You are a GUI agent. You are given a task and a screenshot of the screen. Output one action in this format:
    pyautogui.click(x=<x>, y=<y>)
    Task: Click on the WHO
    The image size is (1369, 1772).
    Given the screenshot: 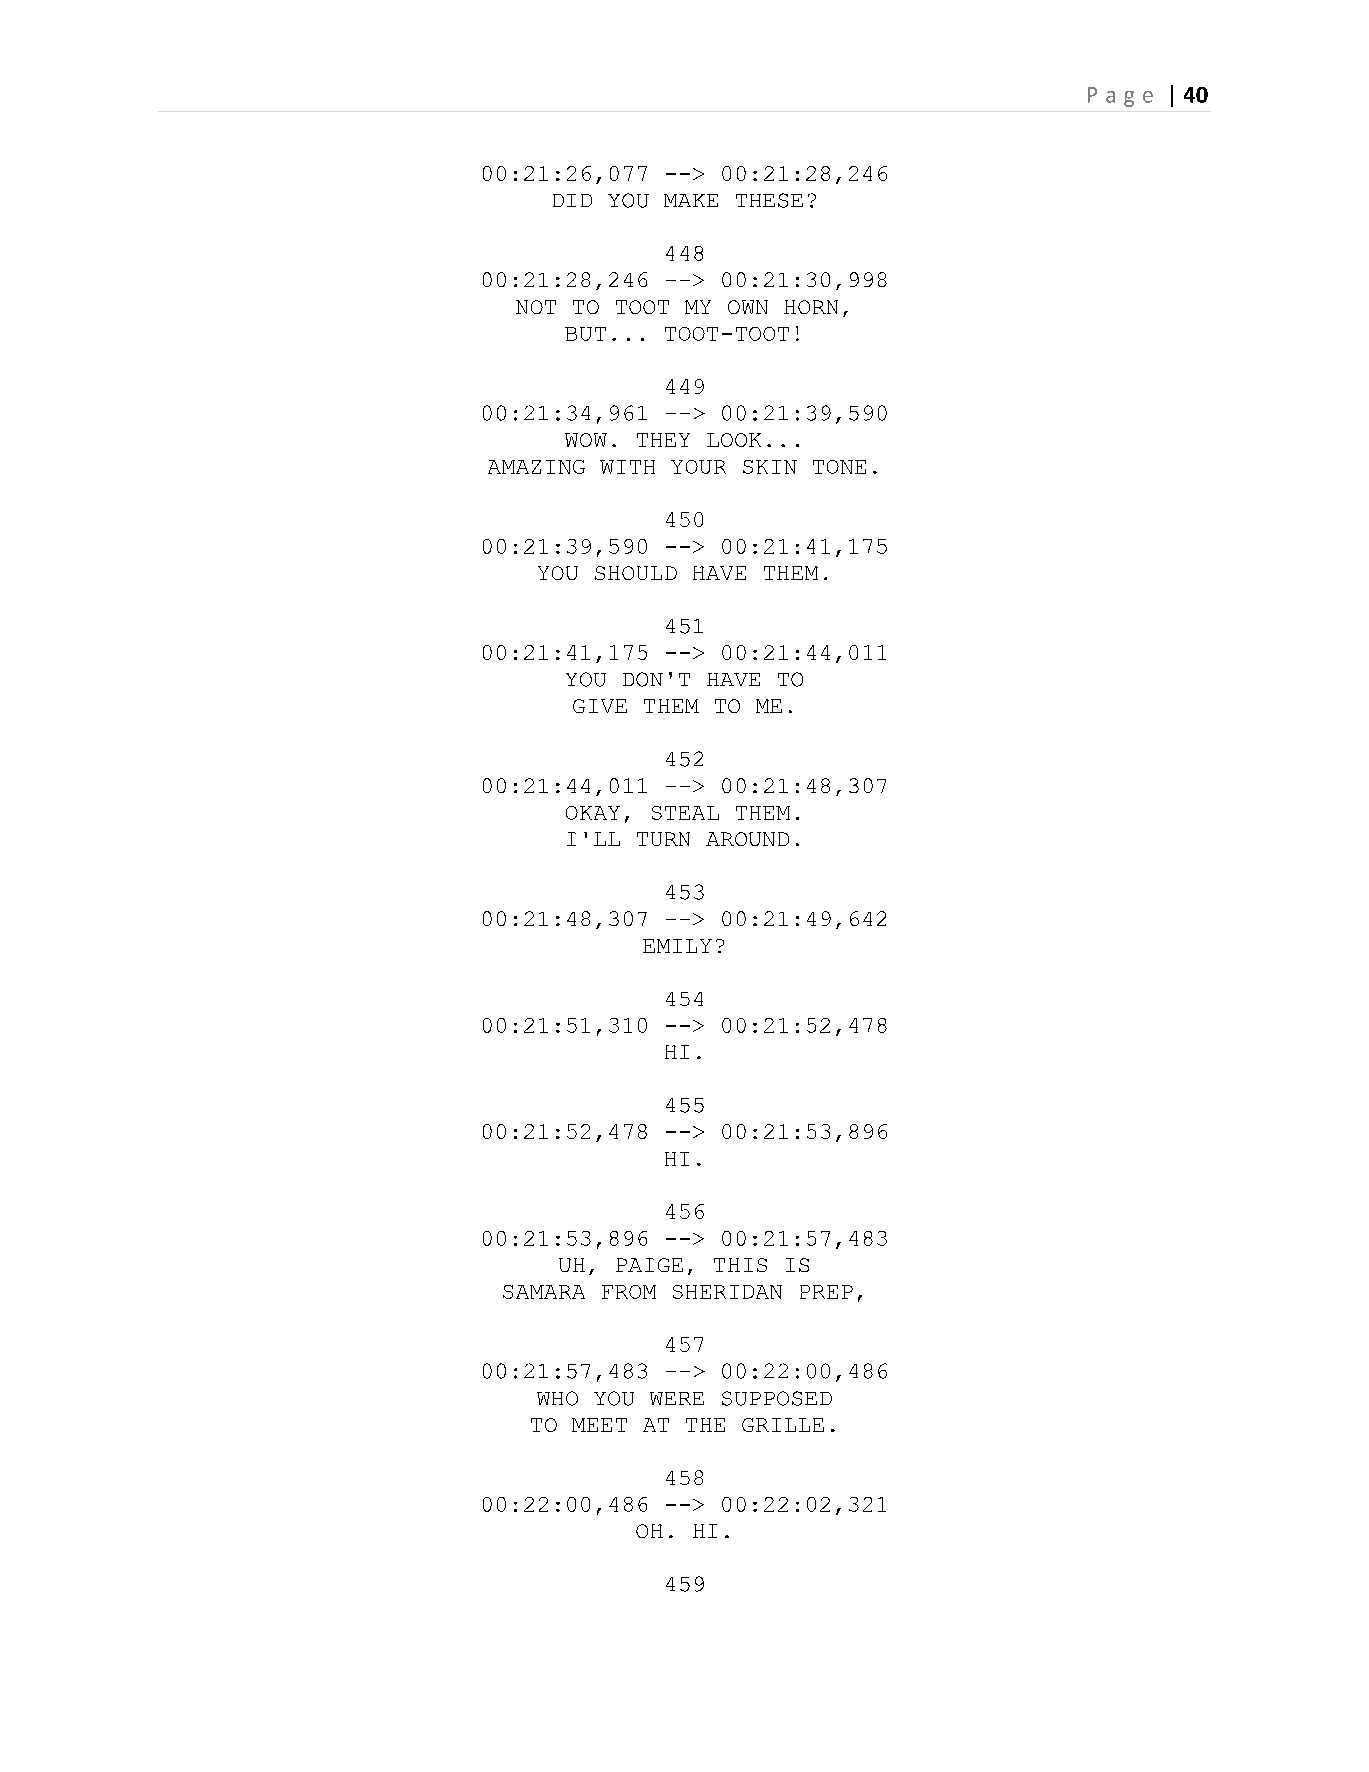 What is the action you would take?
    pyautogui.click(x=557, y=1398)
